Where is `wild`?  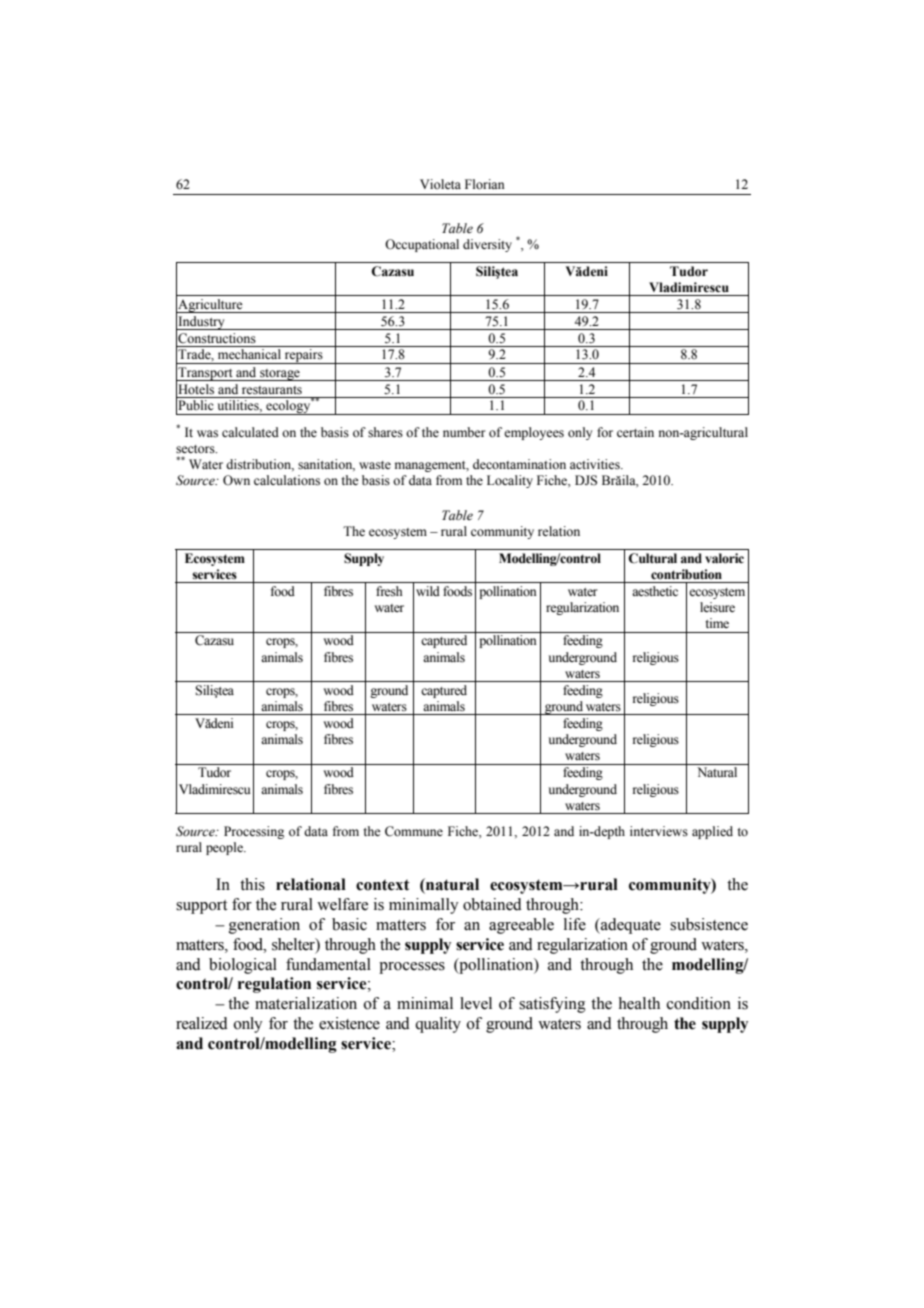 wild is located at coordinates (428, 591).
